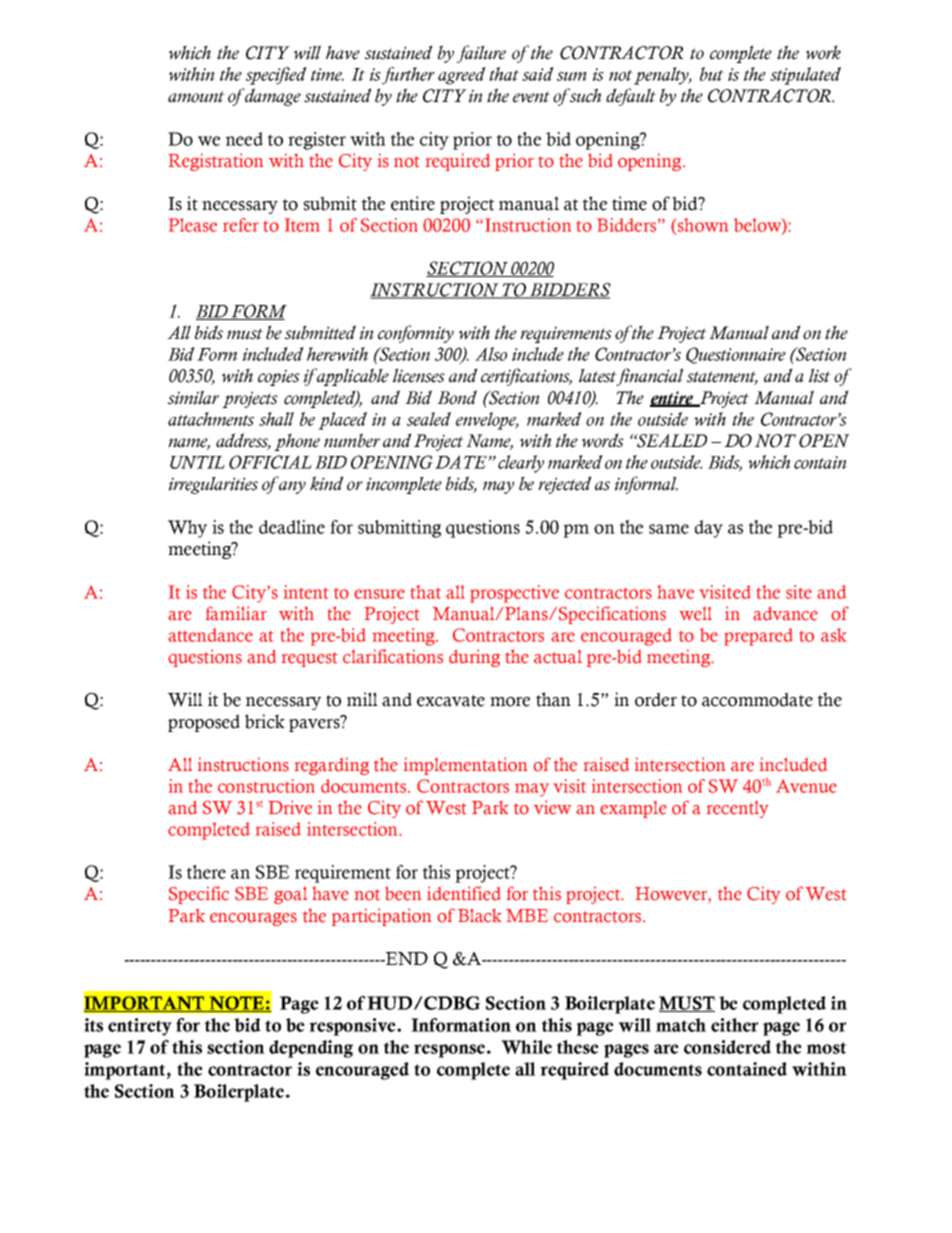 The width and height of the page is (952, 1233). Describe the element at coordinates (187, 529) in the page. I see `Why` at that location.
